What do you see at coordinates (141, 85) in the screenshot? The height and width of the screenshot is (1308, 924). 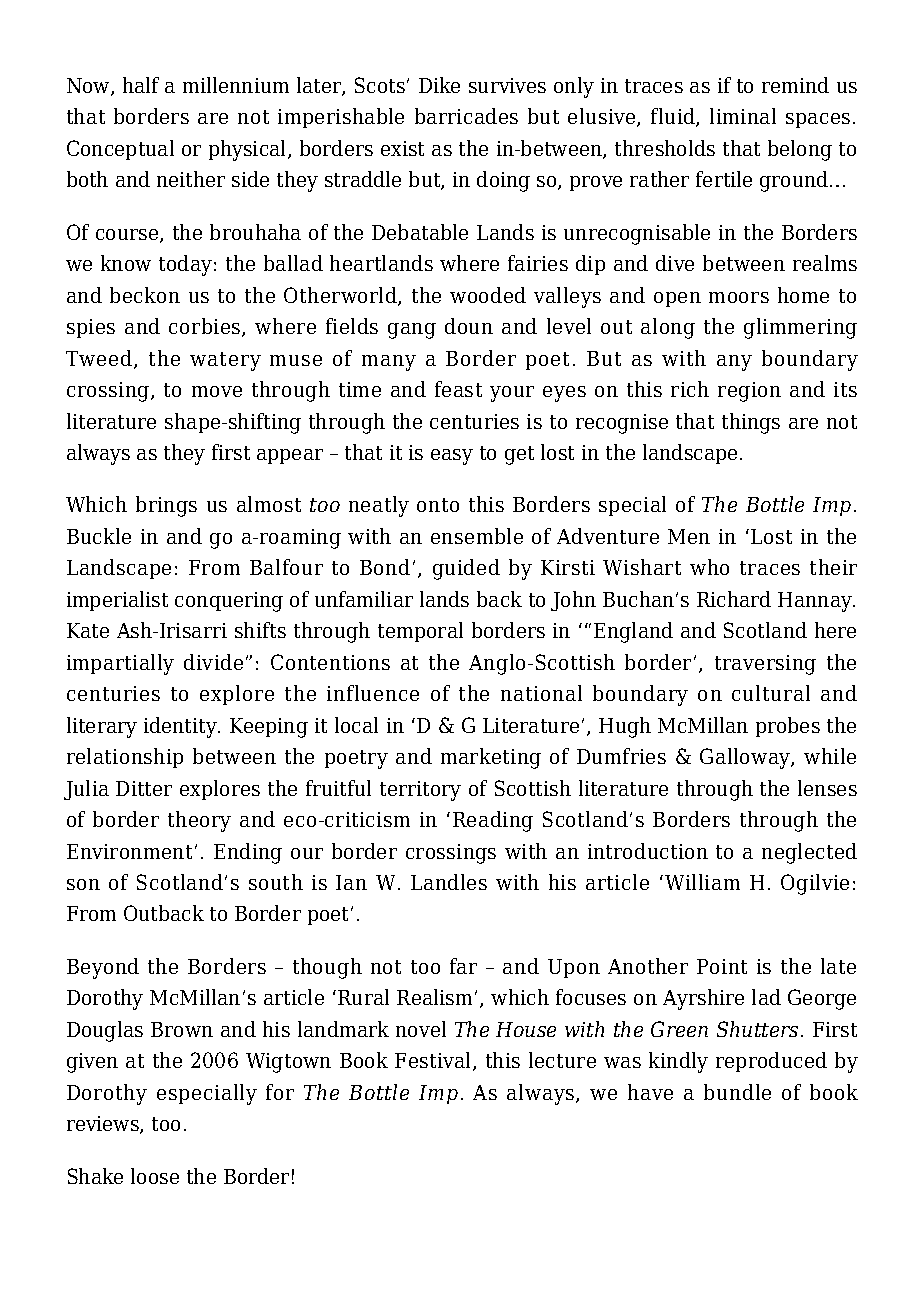 I see `half` at bounding box center [141, 85].
